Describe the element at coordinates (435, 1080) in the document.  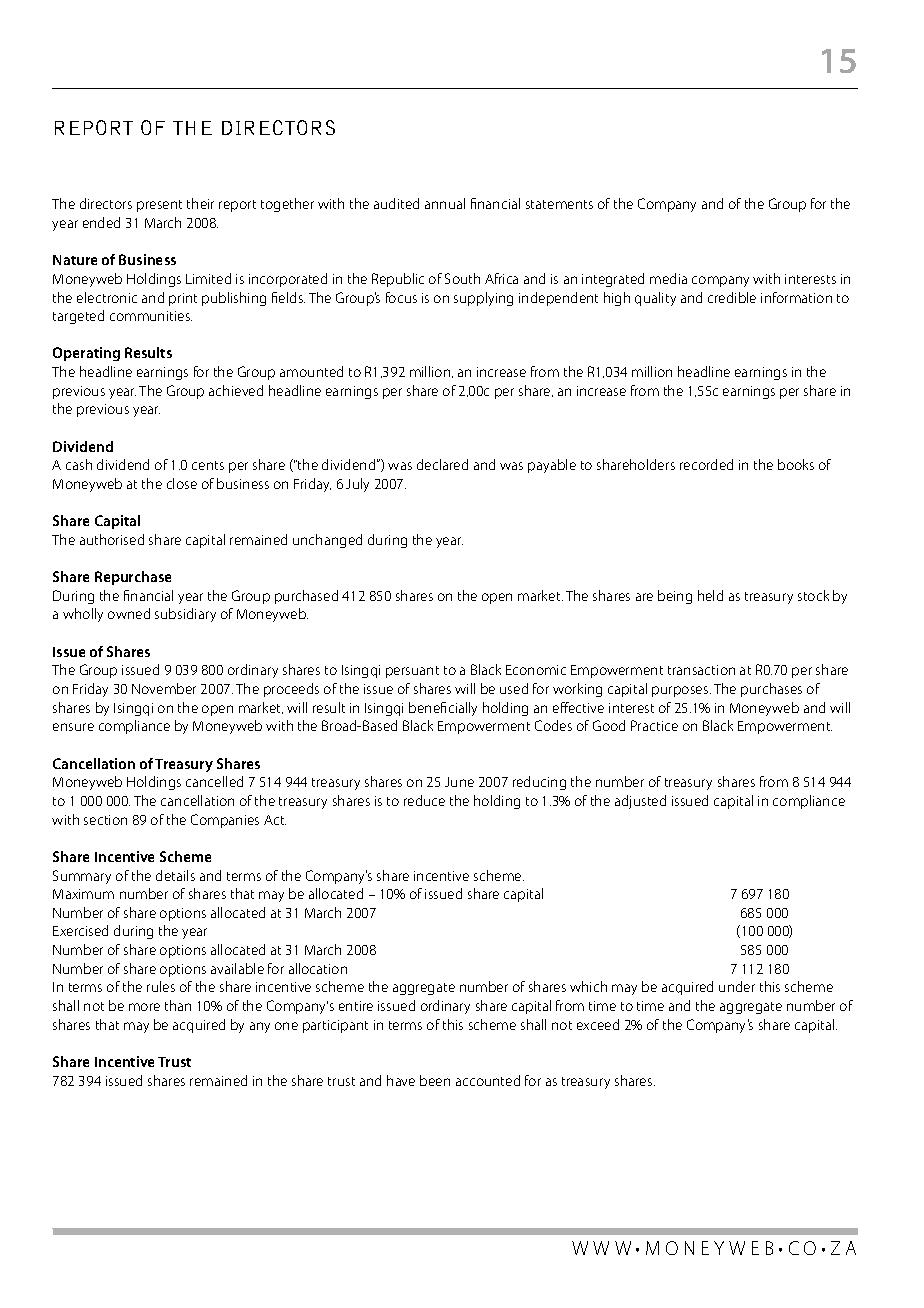
I see `been` at that location.
